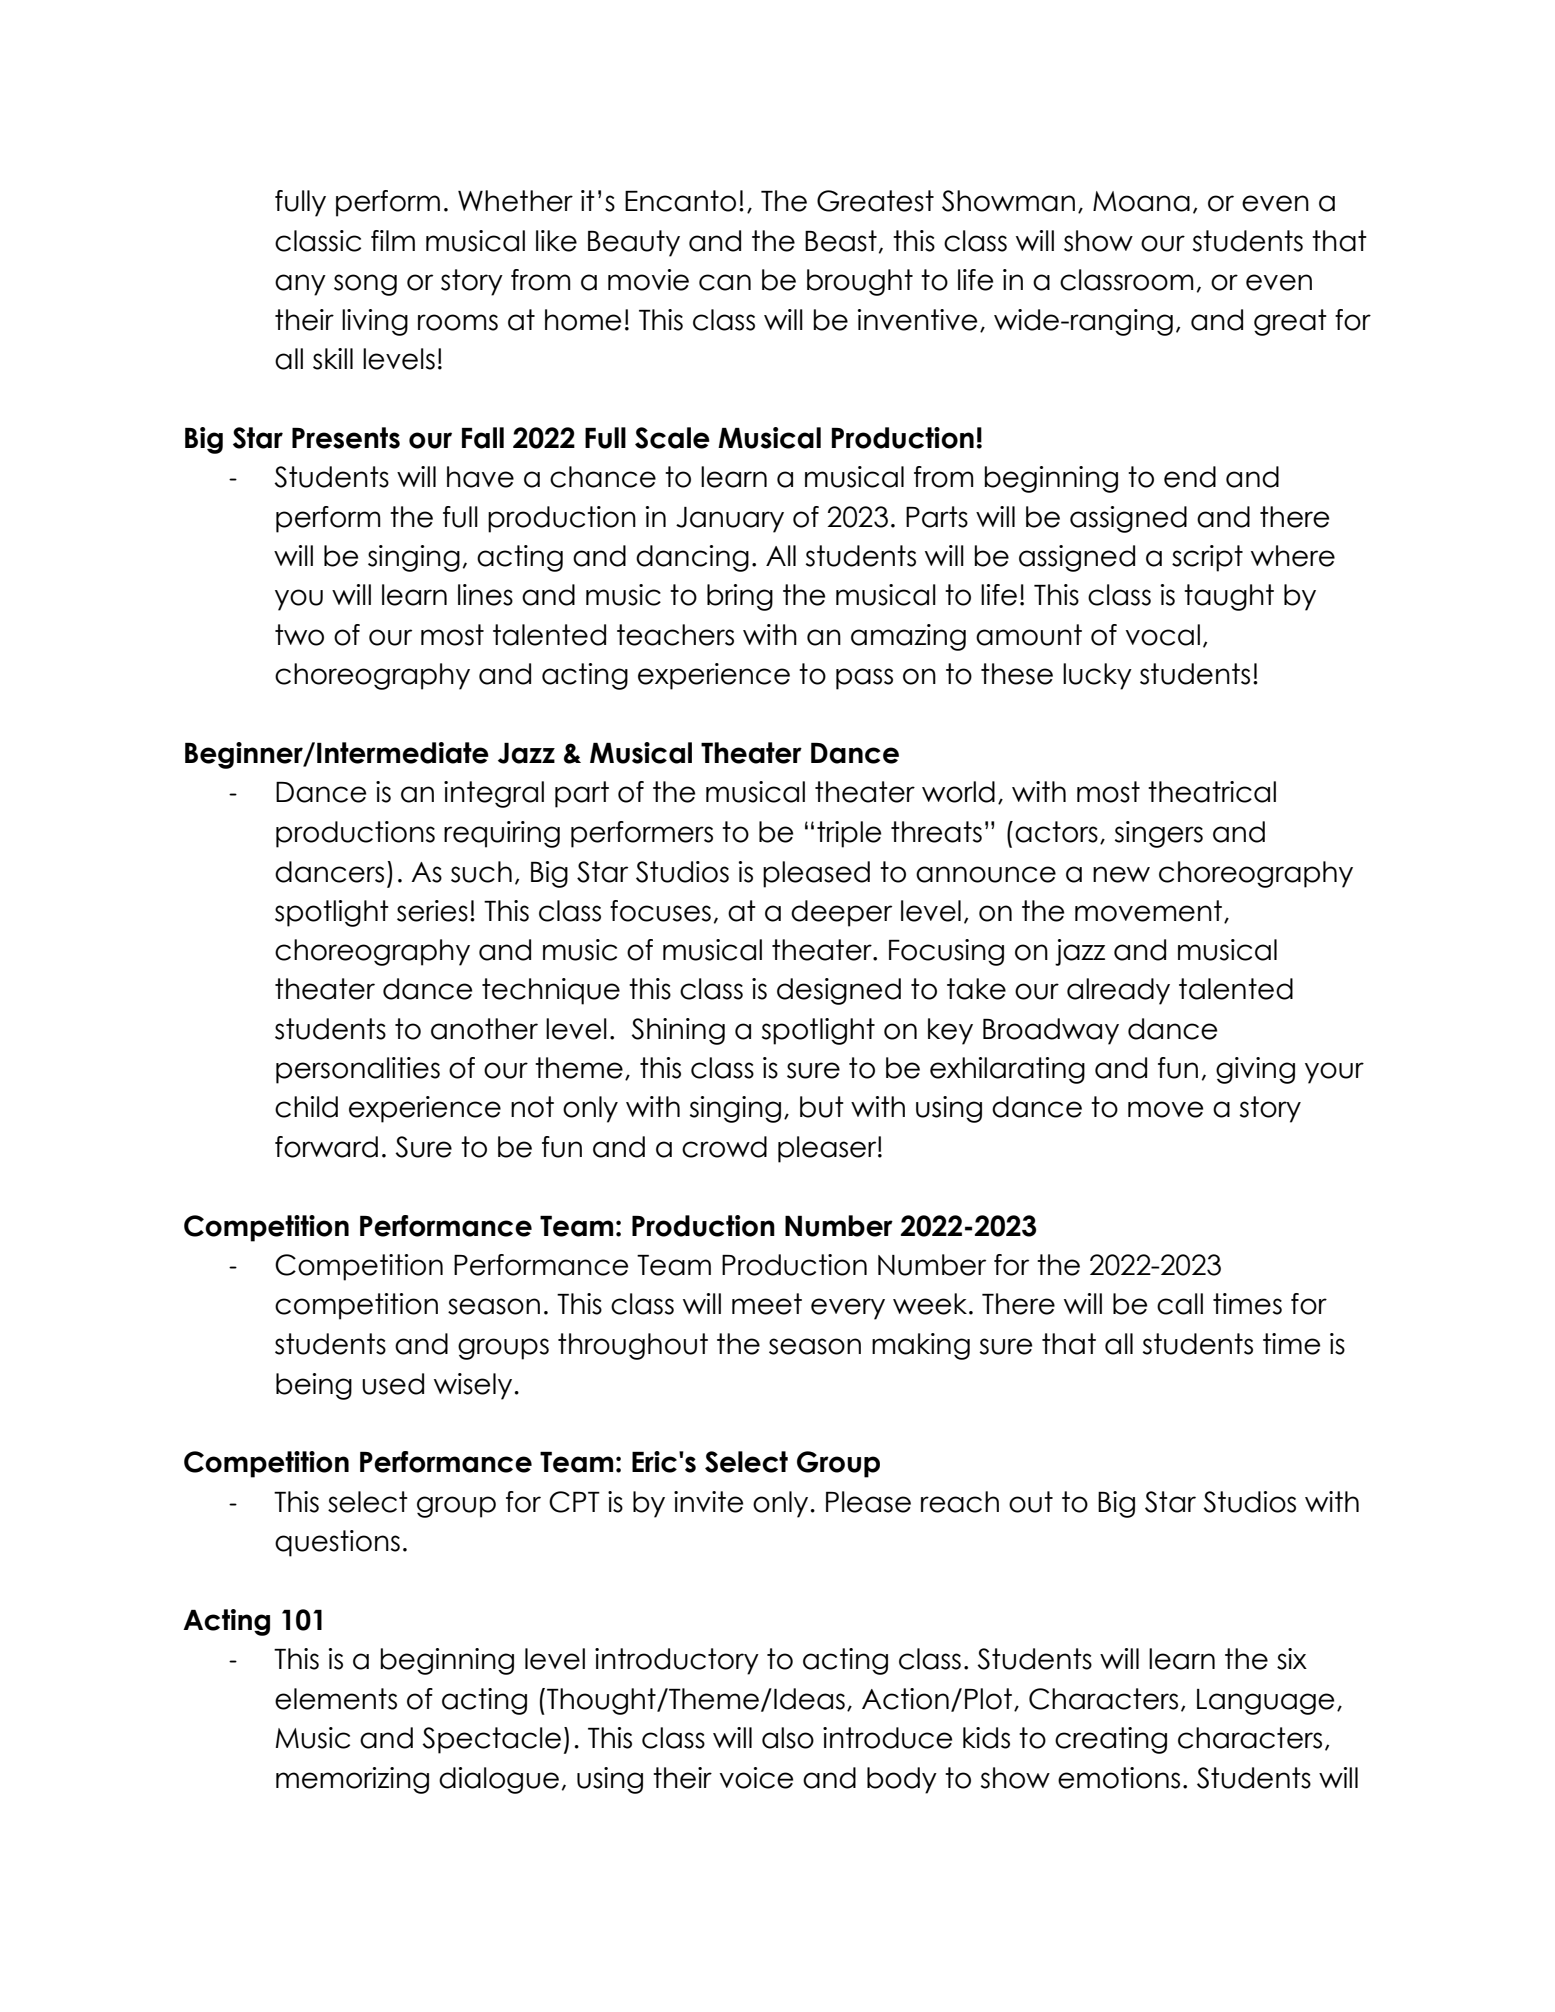 This document has height=2012, width=1555. What do you see at coordinates (1180, 1304) in the document?
I see `call` at bounding box center [1180, 1304].
